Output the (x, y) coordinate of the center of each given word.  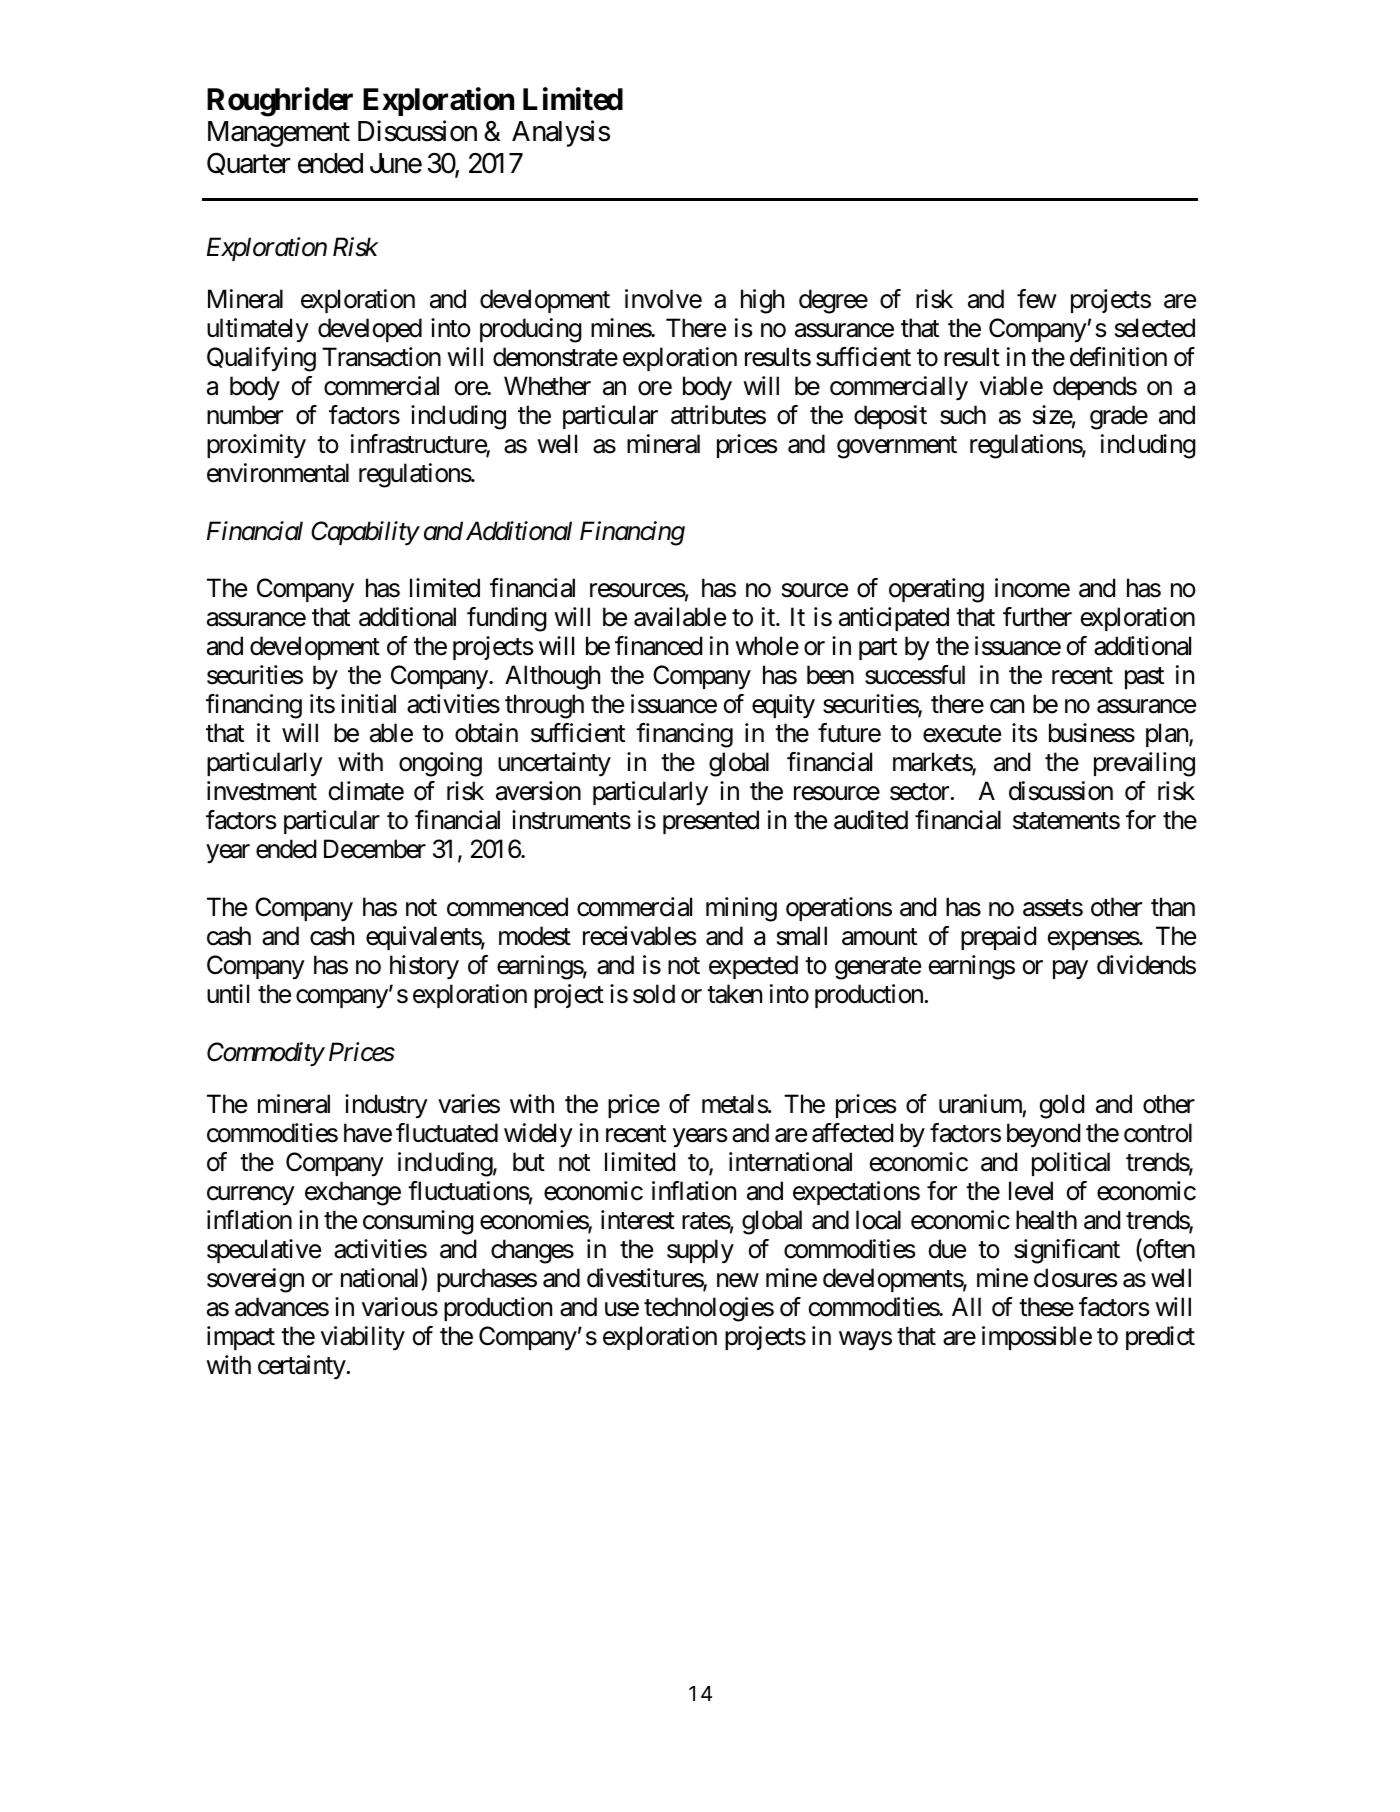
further (1037, 617)
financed (658, 646)
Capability (365, 533)
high (762, 301)
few (1037, 299)
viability (363, 1338)
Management (279, 134)
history (424, 967)
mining (741, 909)
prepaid (998, 938)
